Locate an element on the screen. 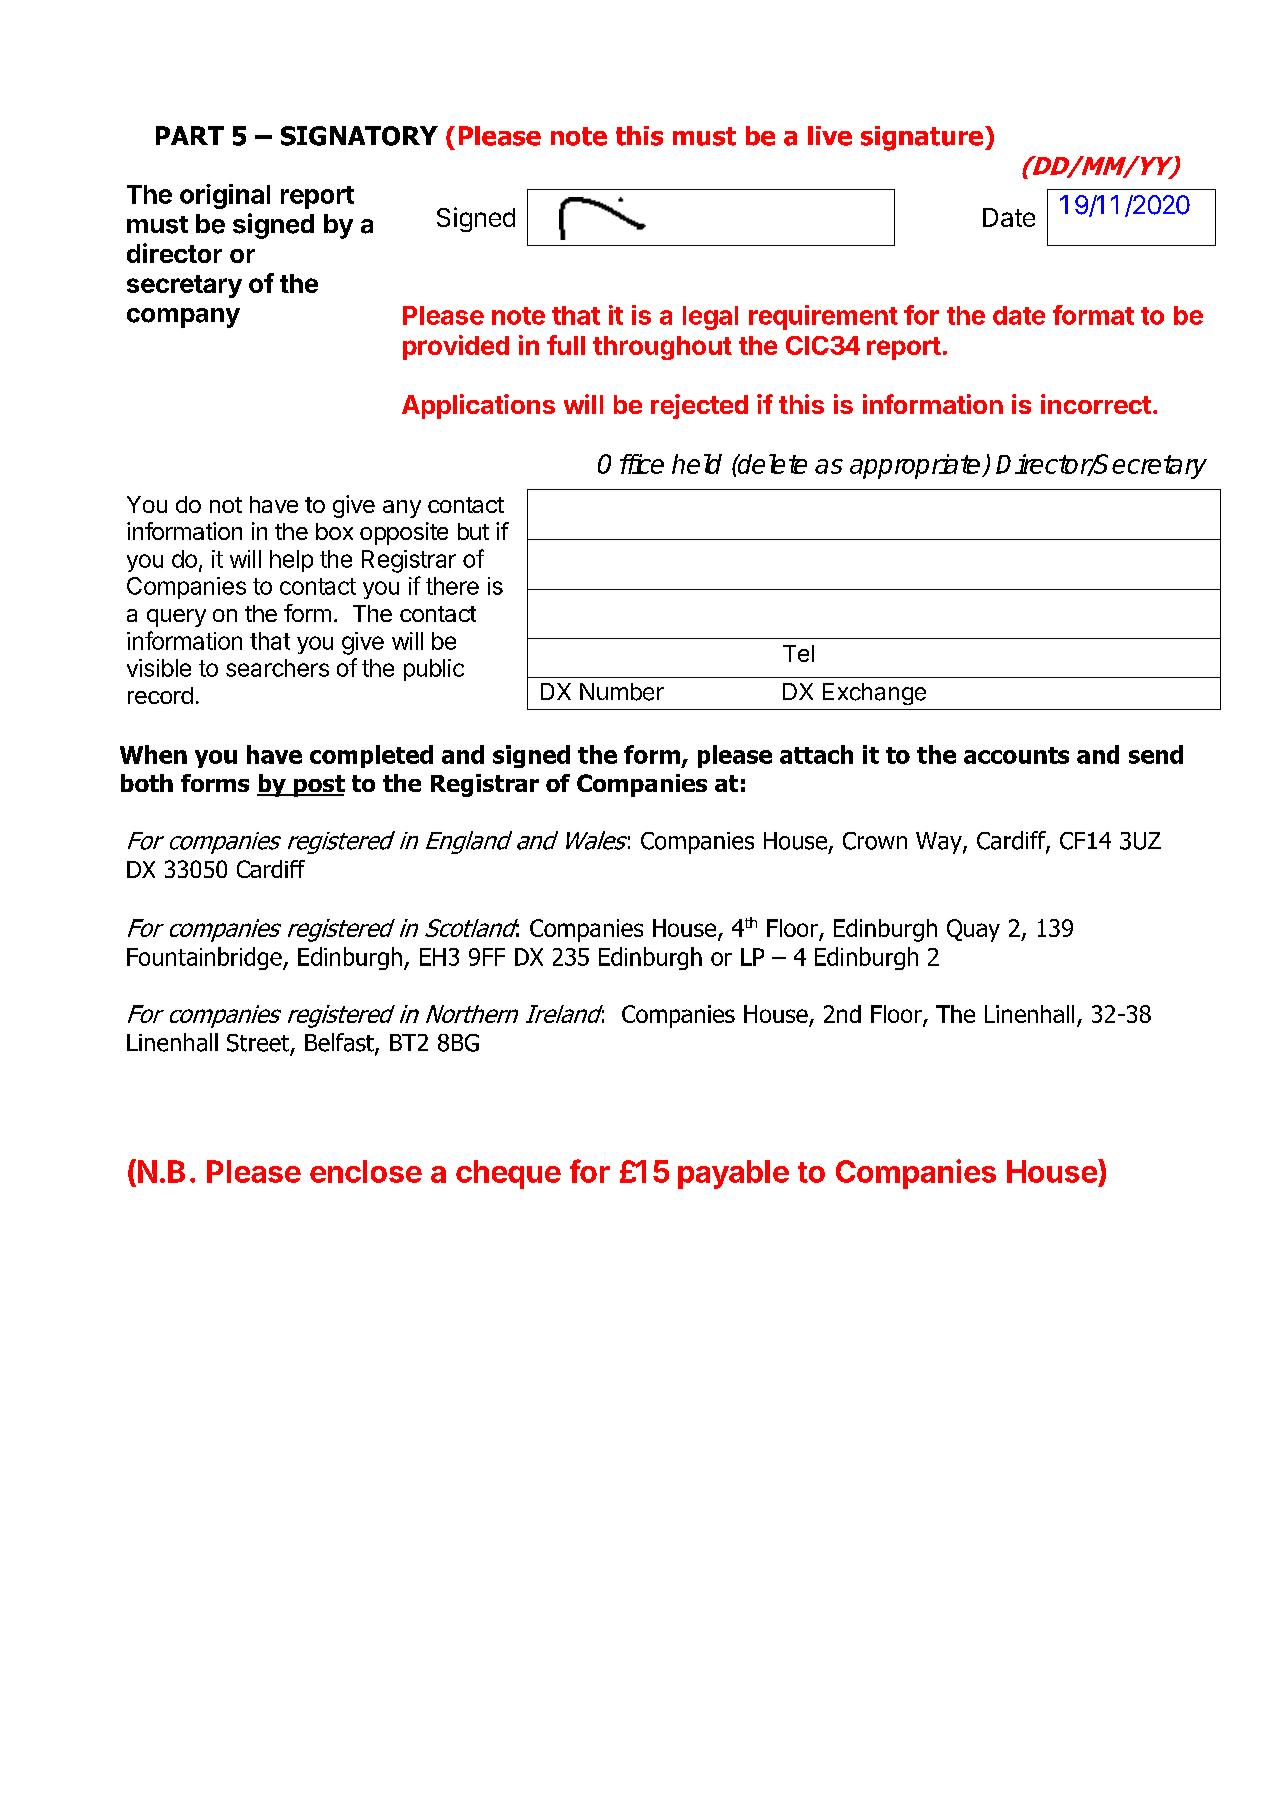 The height and width of the screenshot is (1818, 1285). company is located at coordinates (183, 318).
